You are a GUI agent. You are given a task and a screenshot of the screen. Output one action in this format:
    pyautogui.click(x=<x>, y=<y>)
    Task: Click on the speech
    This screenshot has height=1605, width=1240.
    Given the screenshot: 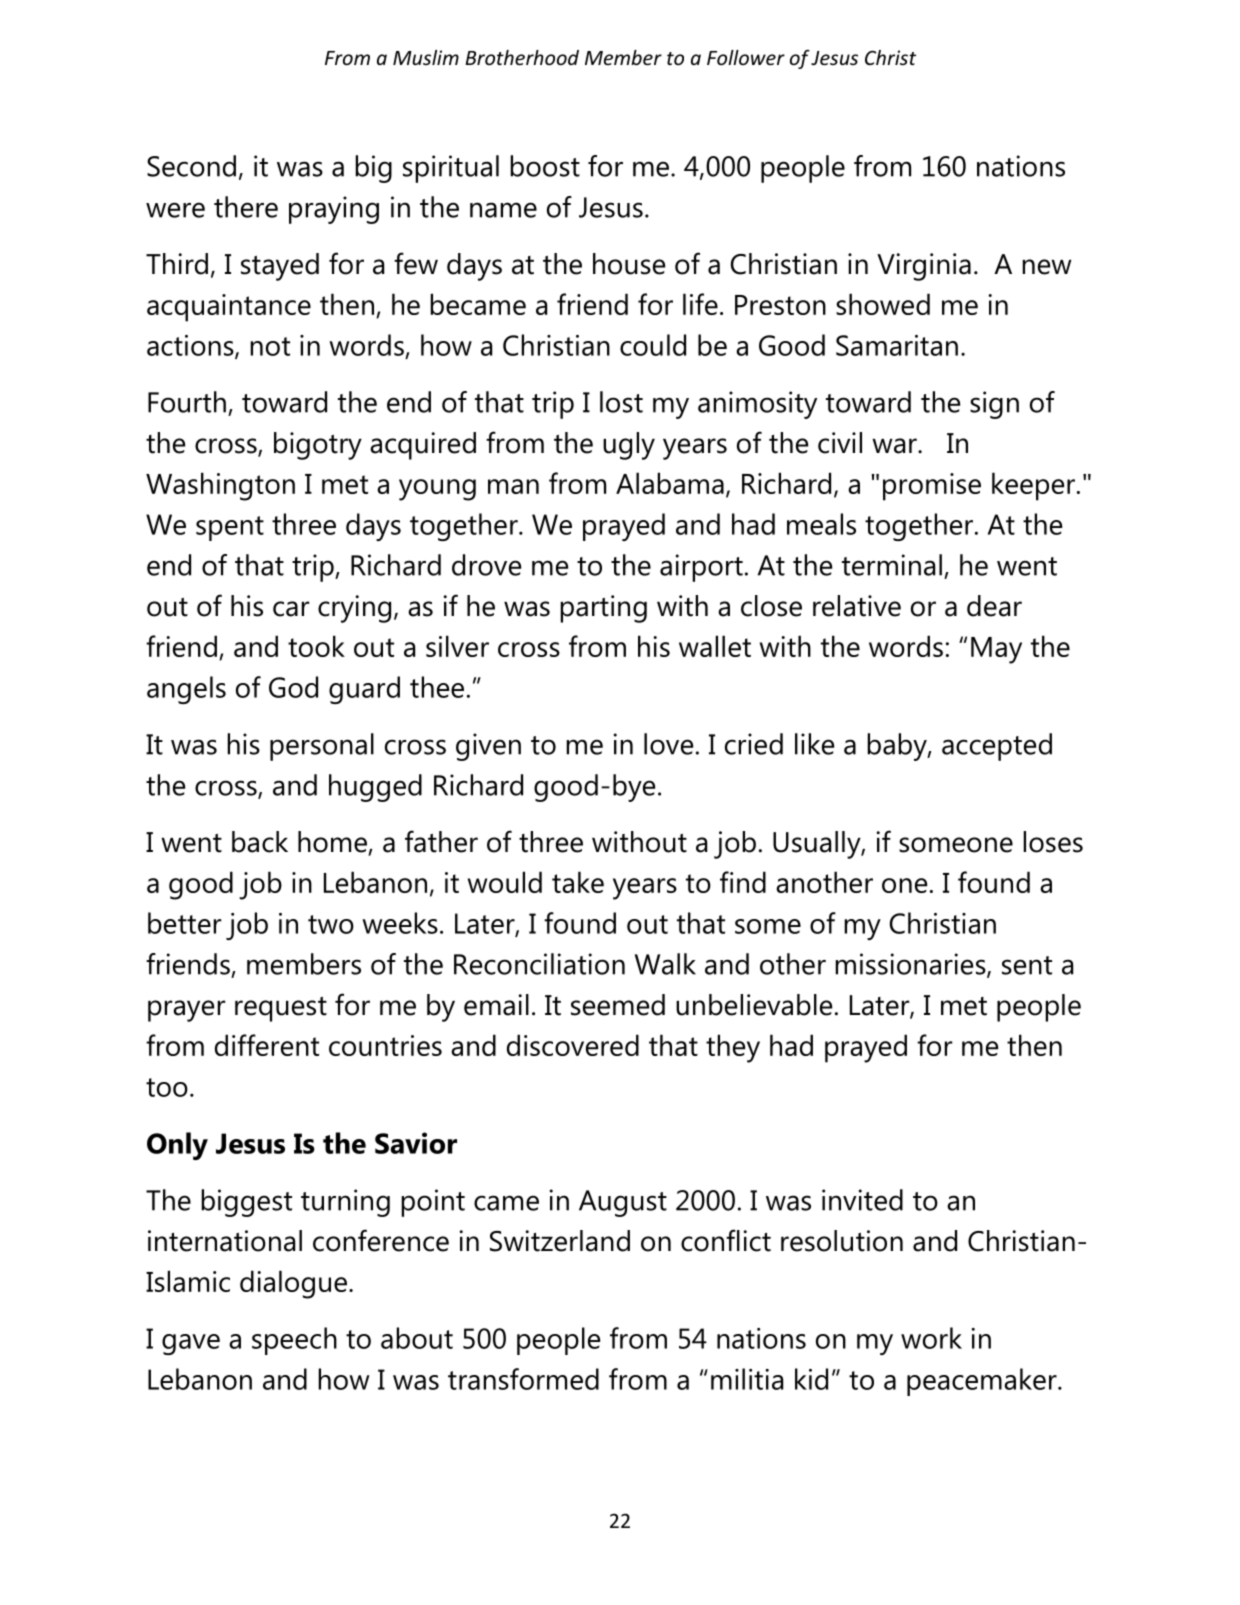 What is the action you would take?
    pyautogui.click(x=294, y=1341)
